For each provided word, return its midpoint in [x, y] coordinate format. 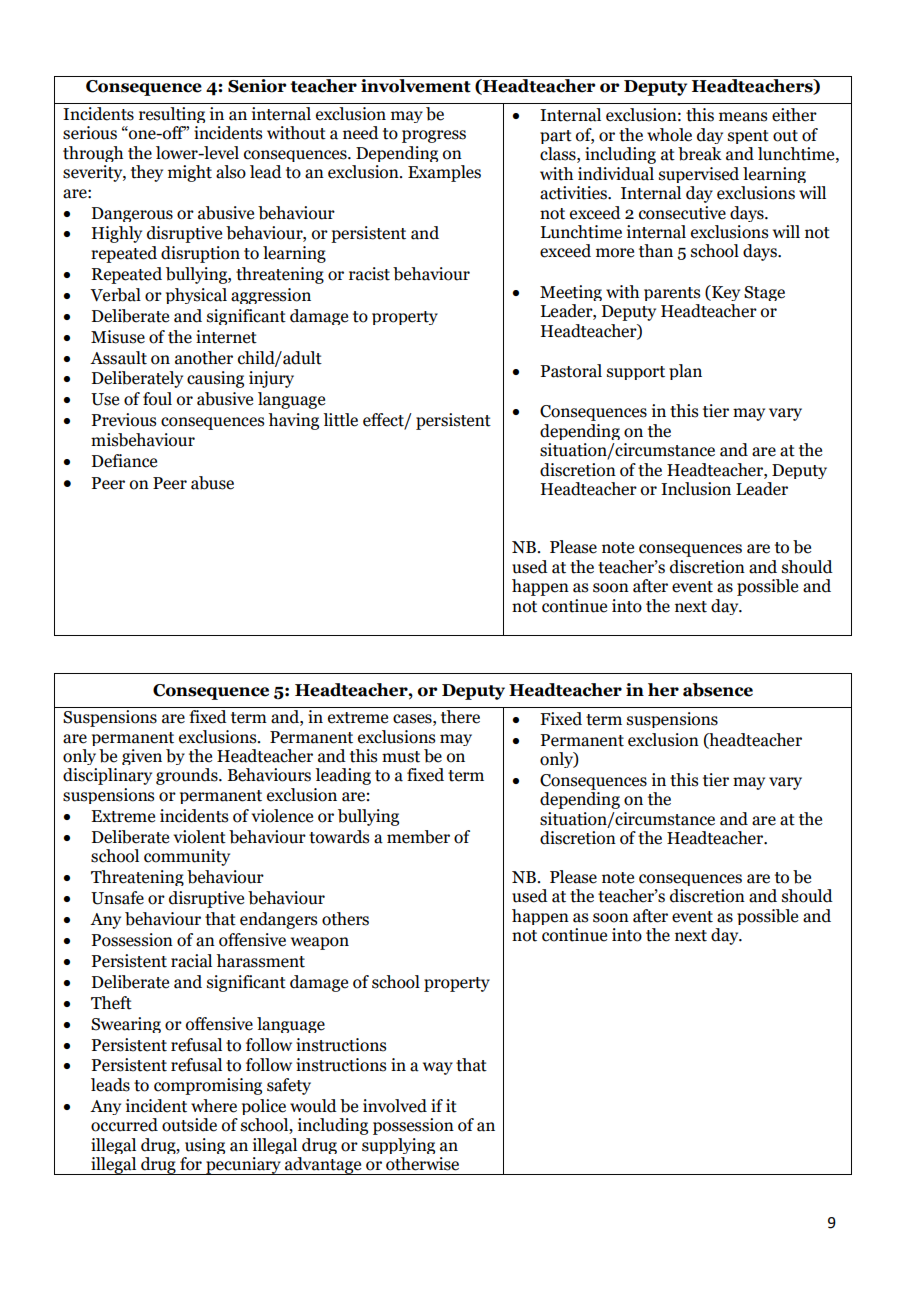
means [743, 117]
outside [189, 1125]
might [190, 173]
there [460, 717]
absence [718, 690]
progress [434, 136]
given [142, 757]
